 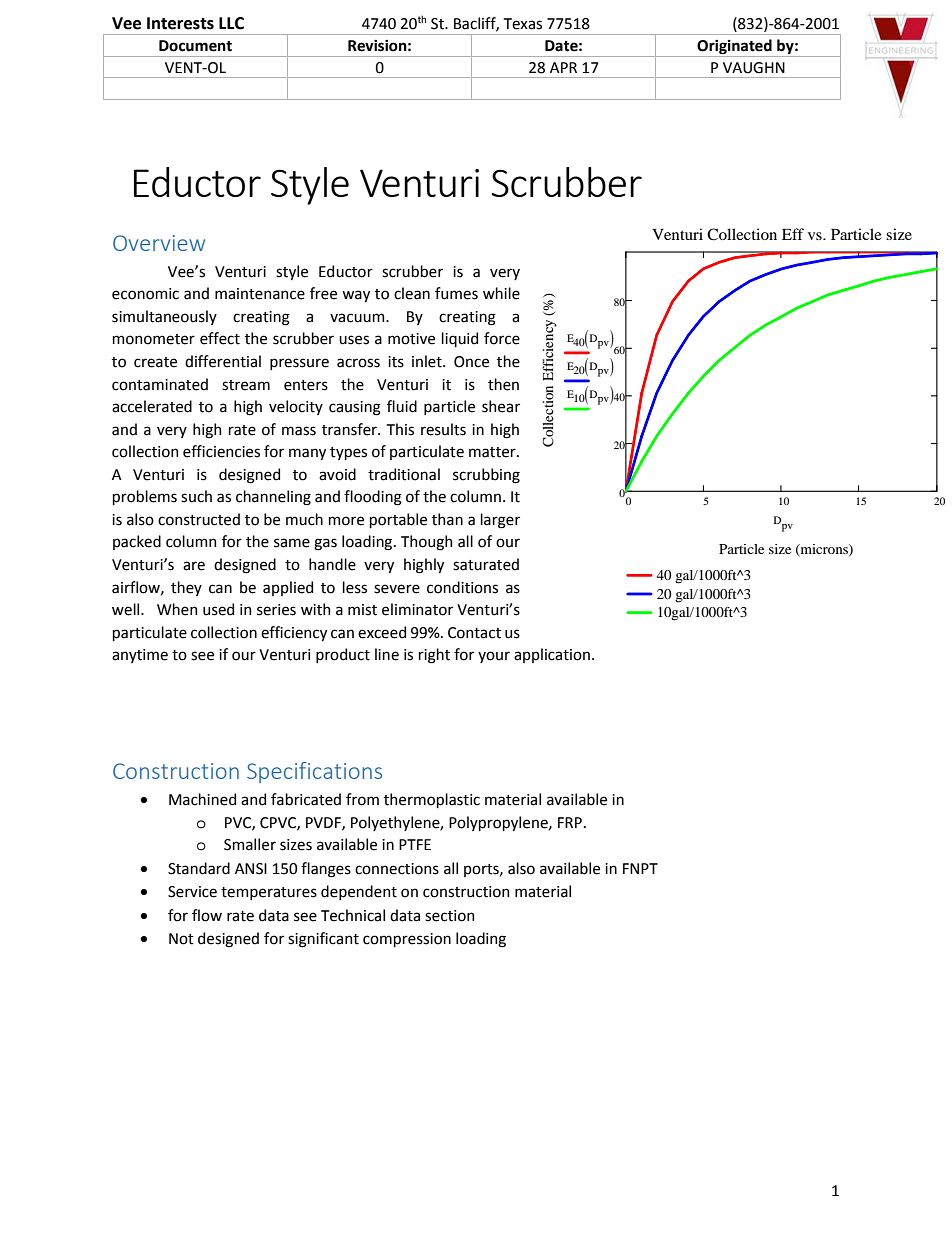 I want to click on section, so click(x=449, y=916).
